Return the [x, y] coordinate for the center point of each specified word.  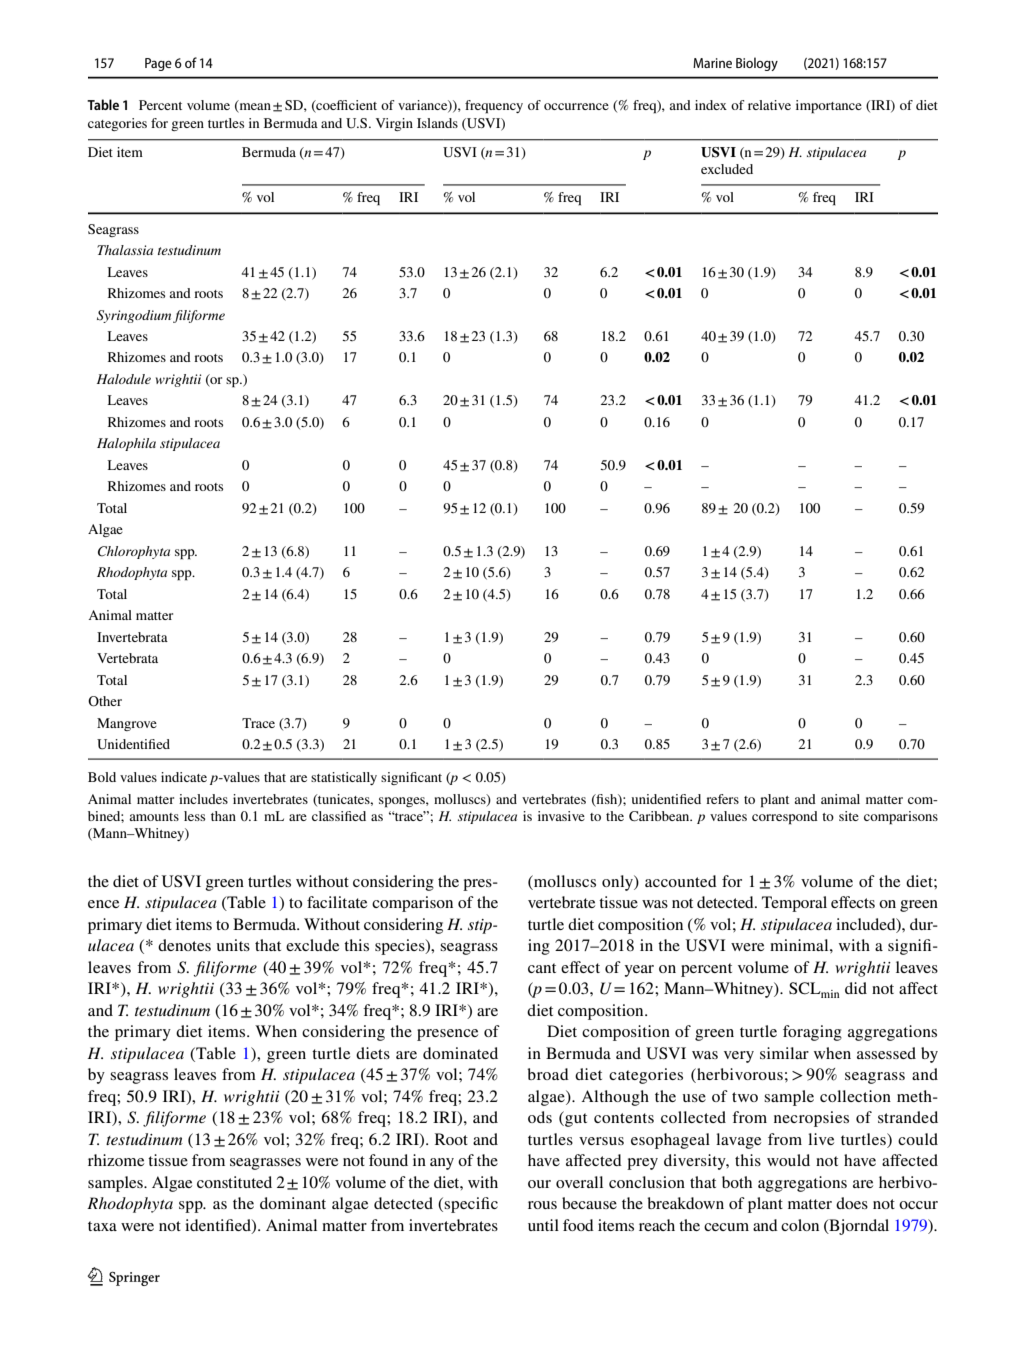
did [856, 988]
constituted [234, 1182]
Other [105, 701]
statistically [344, 778]
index [711, 105]
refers [722, 799]
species [401, 947]
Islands [437, 123]
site [849, 816]
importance [829, 107]
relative [769, 105]
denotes [184, 945]
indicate [184, 777]
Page [158, 64]
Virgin [394, 124]
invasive [561, 816]
